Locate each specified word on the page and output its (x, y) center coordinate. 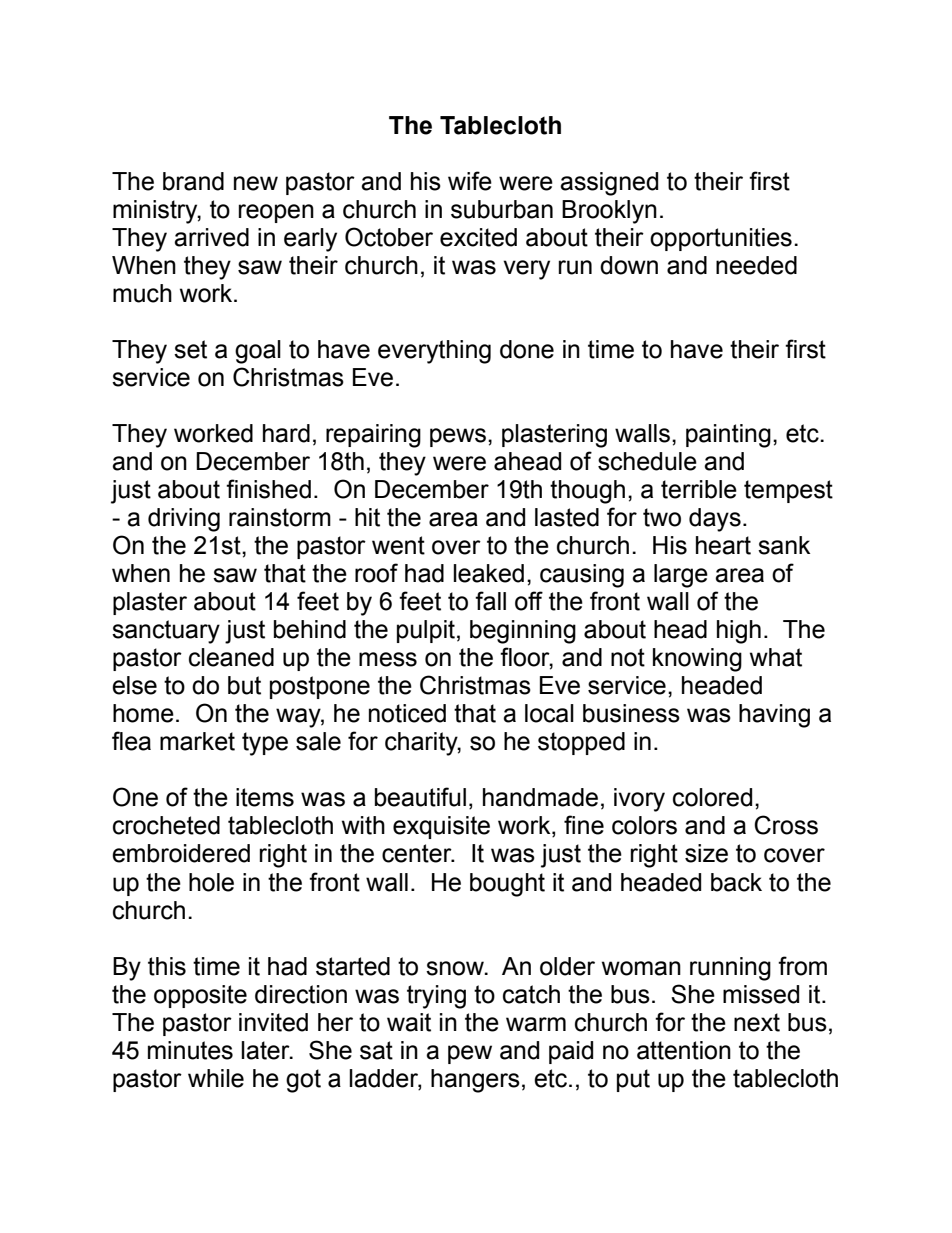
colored (712, 797)
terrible (699, 489)
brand (193, 181)
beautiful (420, 797)
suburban (502, 209)
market (197, 741)
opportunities (721, 239)
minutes (190, 1050)
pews (458, 437)
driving (184, 520)
